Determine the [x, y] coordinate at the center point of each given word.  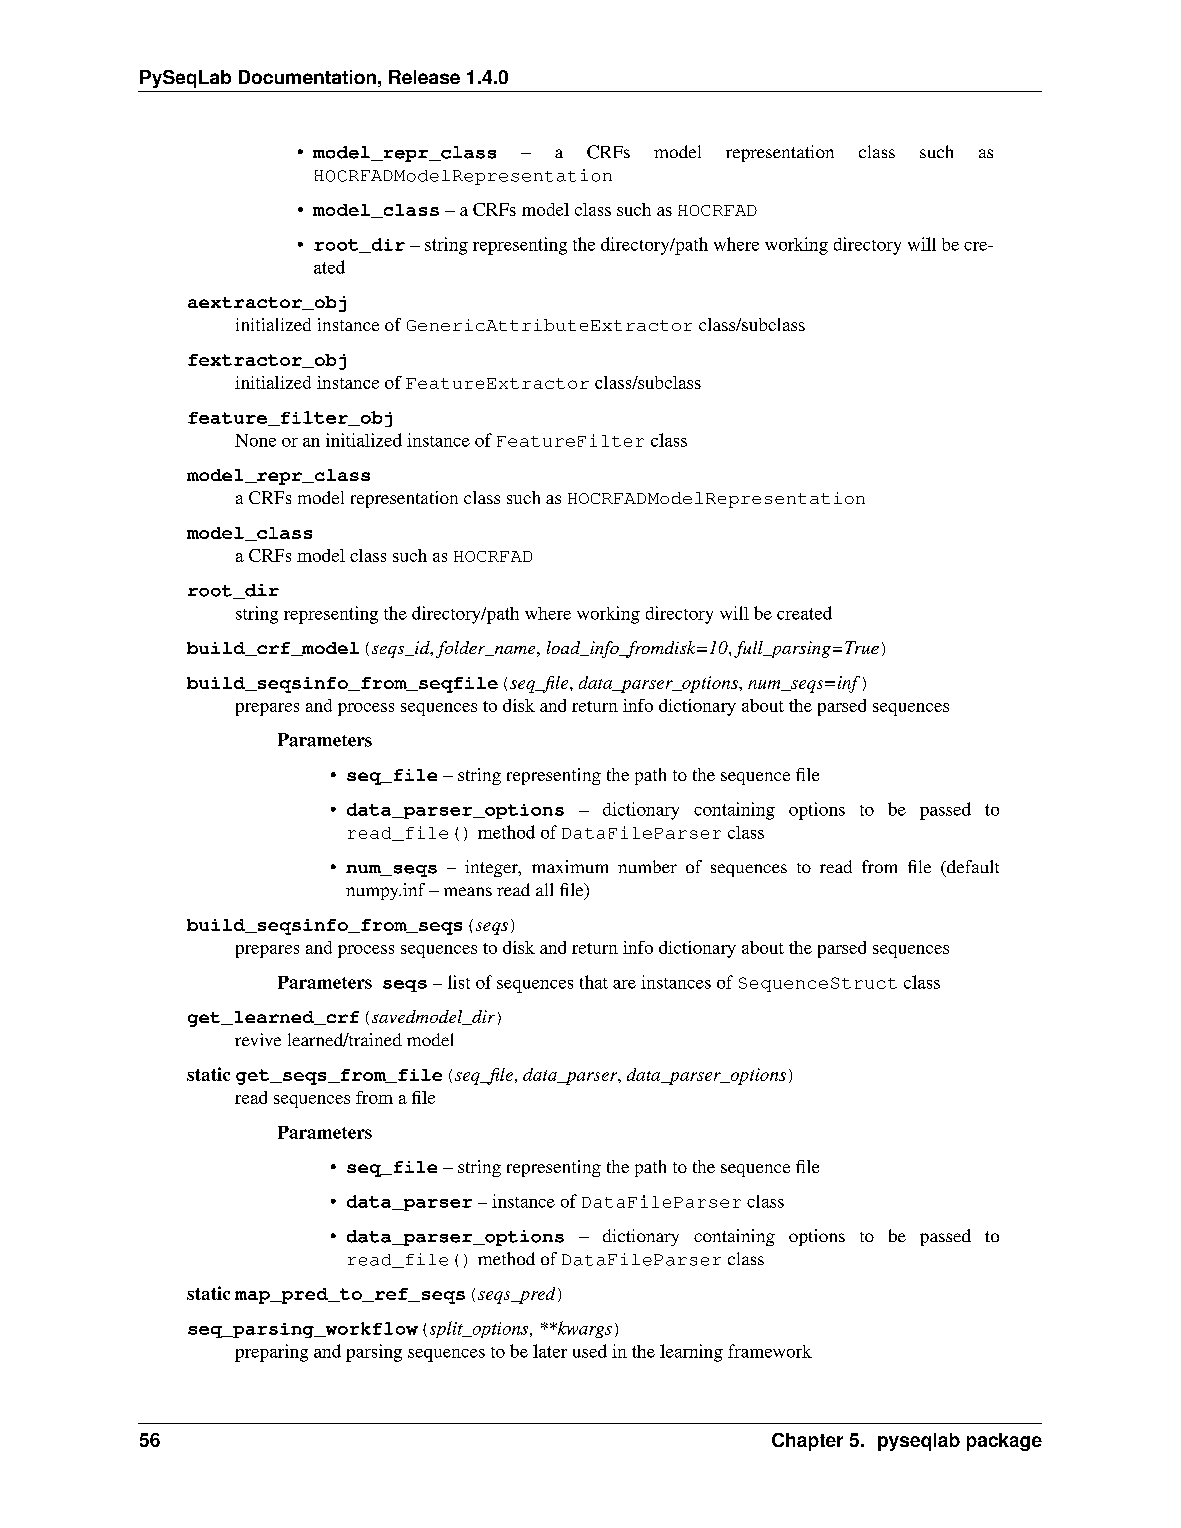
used [590, 1351]
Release [424, 77]
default [972, 866]
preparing [271, 1353]
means [468, 891]
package [1004, 1442]
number [647, 866]
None [255, 440]
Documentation [307, 77]
